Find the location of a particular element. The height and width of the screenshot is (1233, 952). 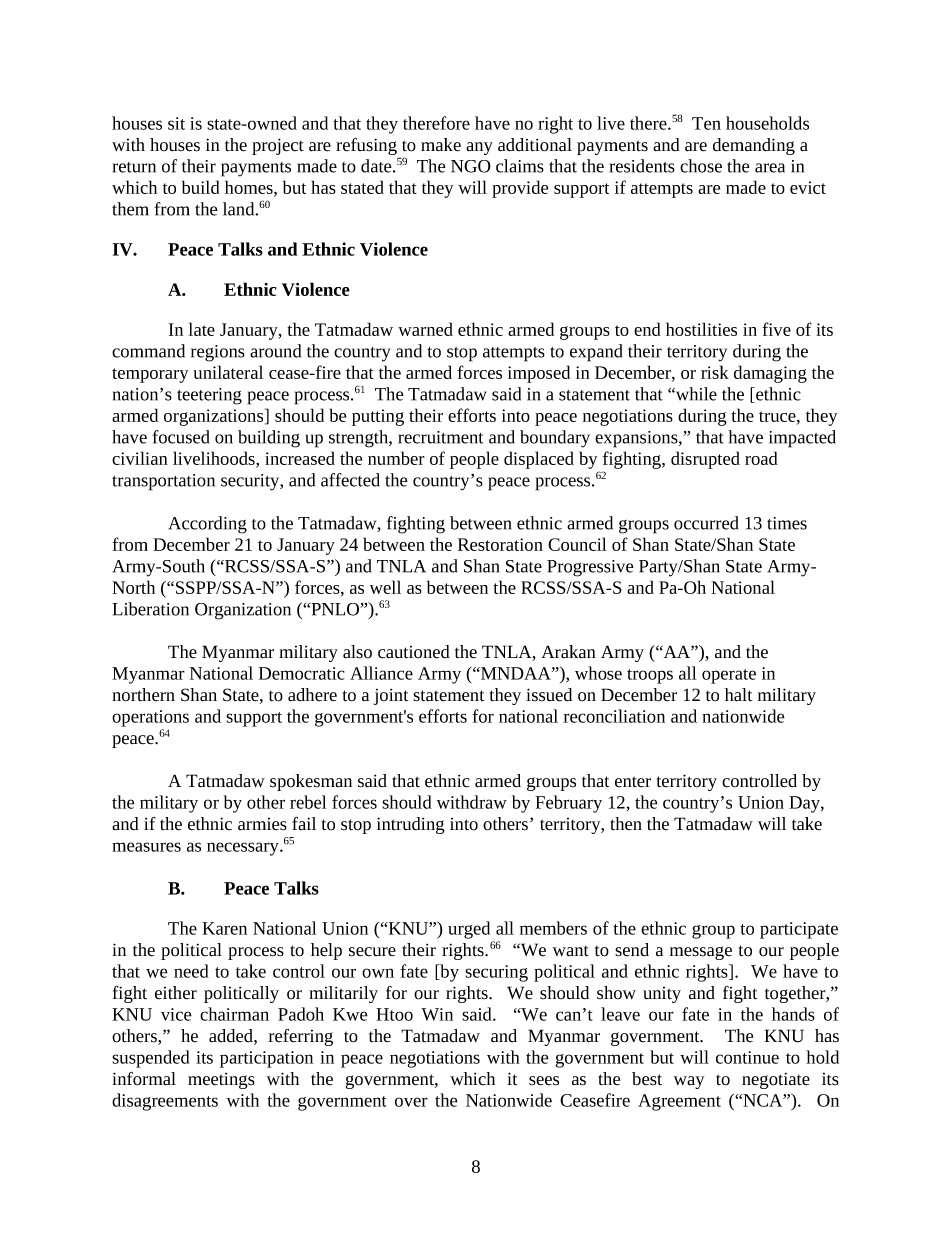

any is located at coordinates (479, 148).
